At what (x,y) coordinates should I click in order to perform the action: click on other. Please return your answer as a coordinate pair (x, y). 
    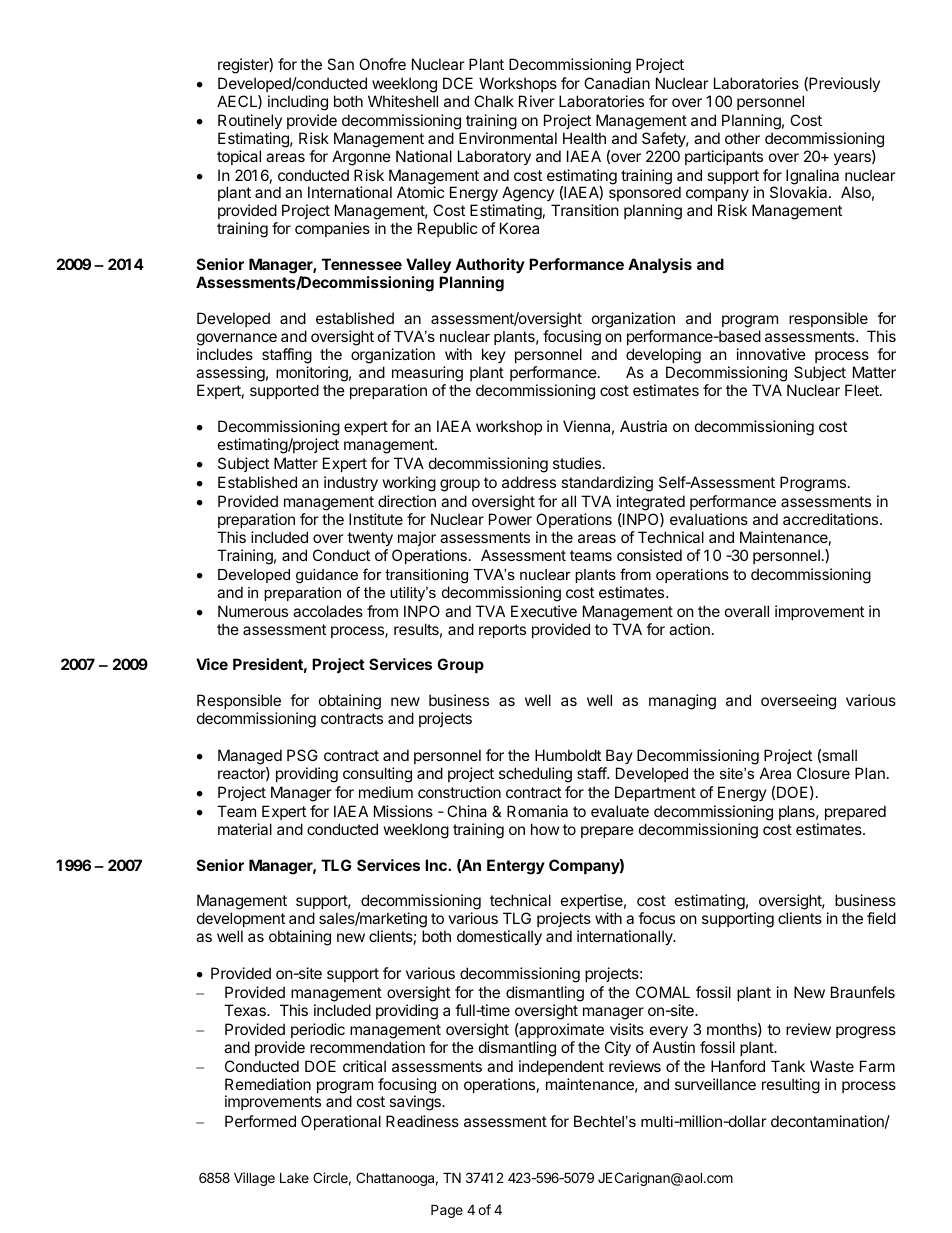
    Looking at the image, I should click on (742, 138).
